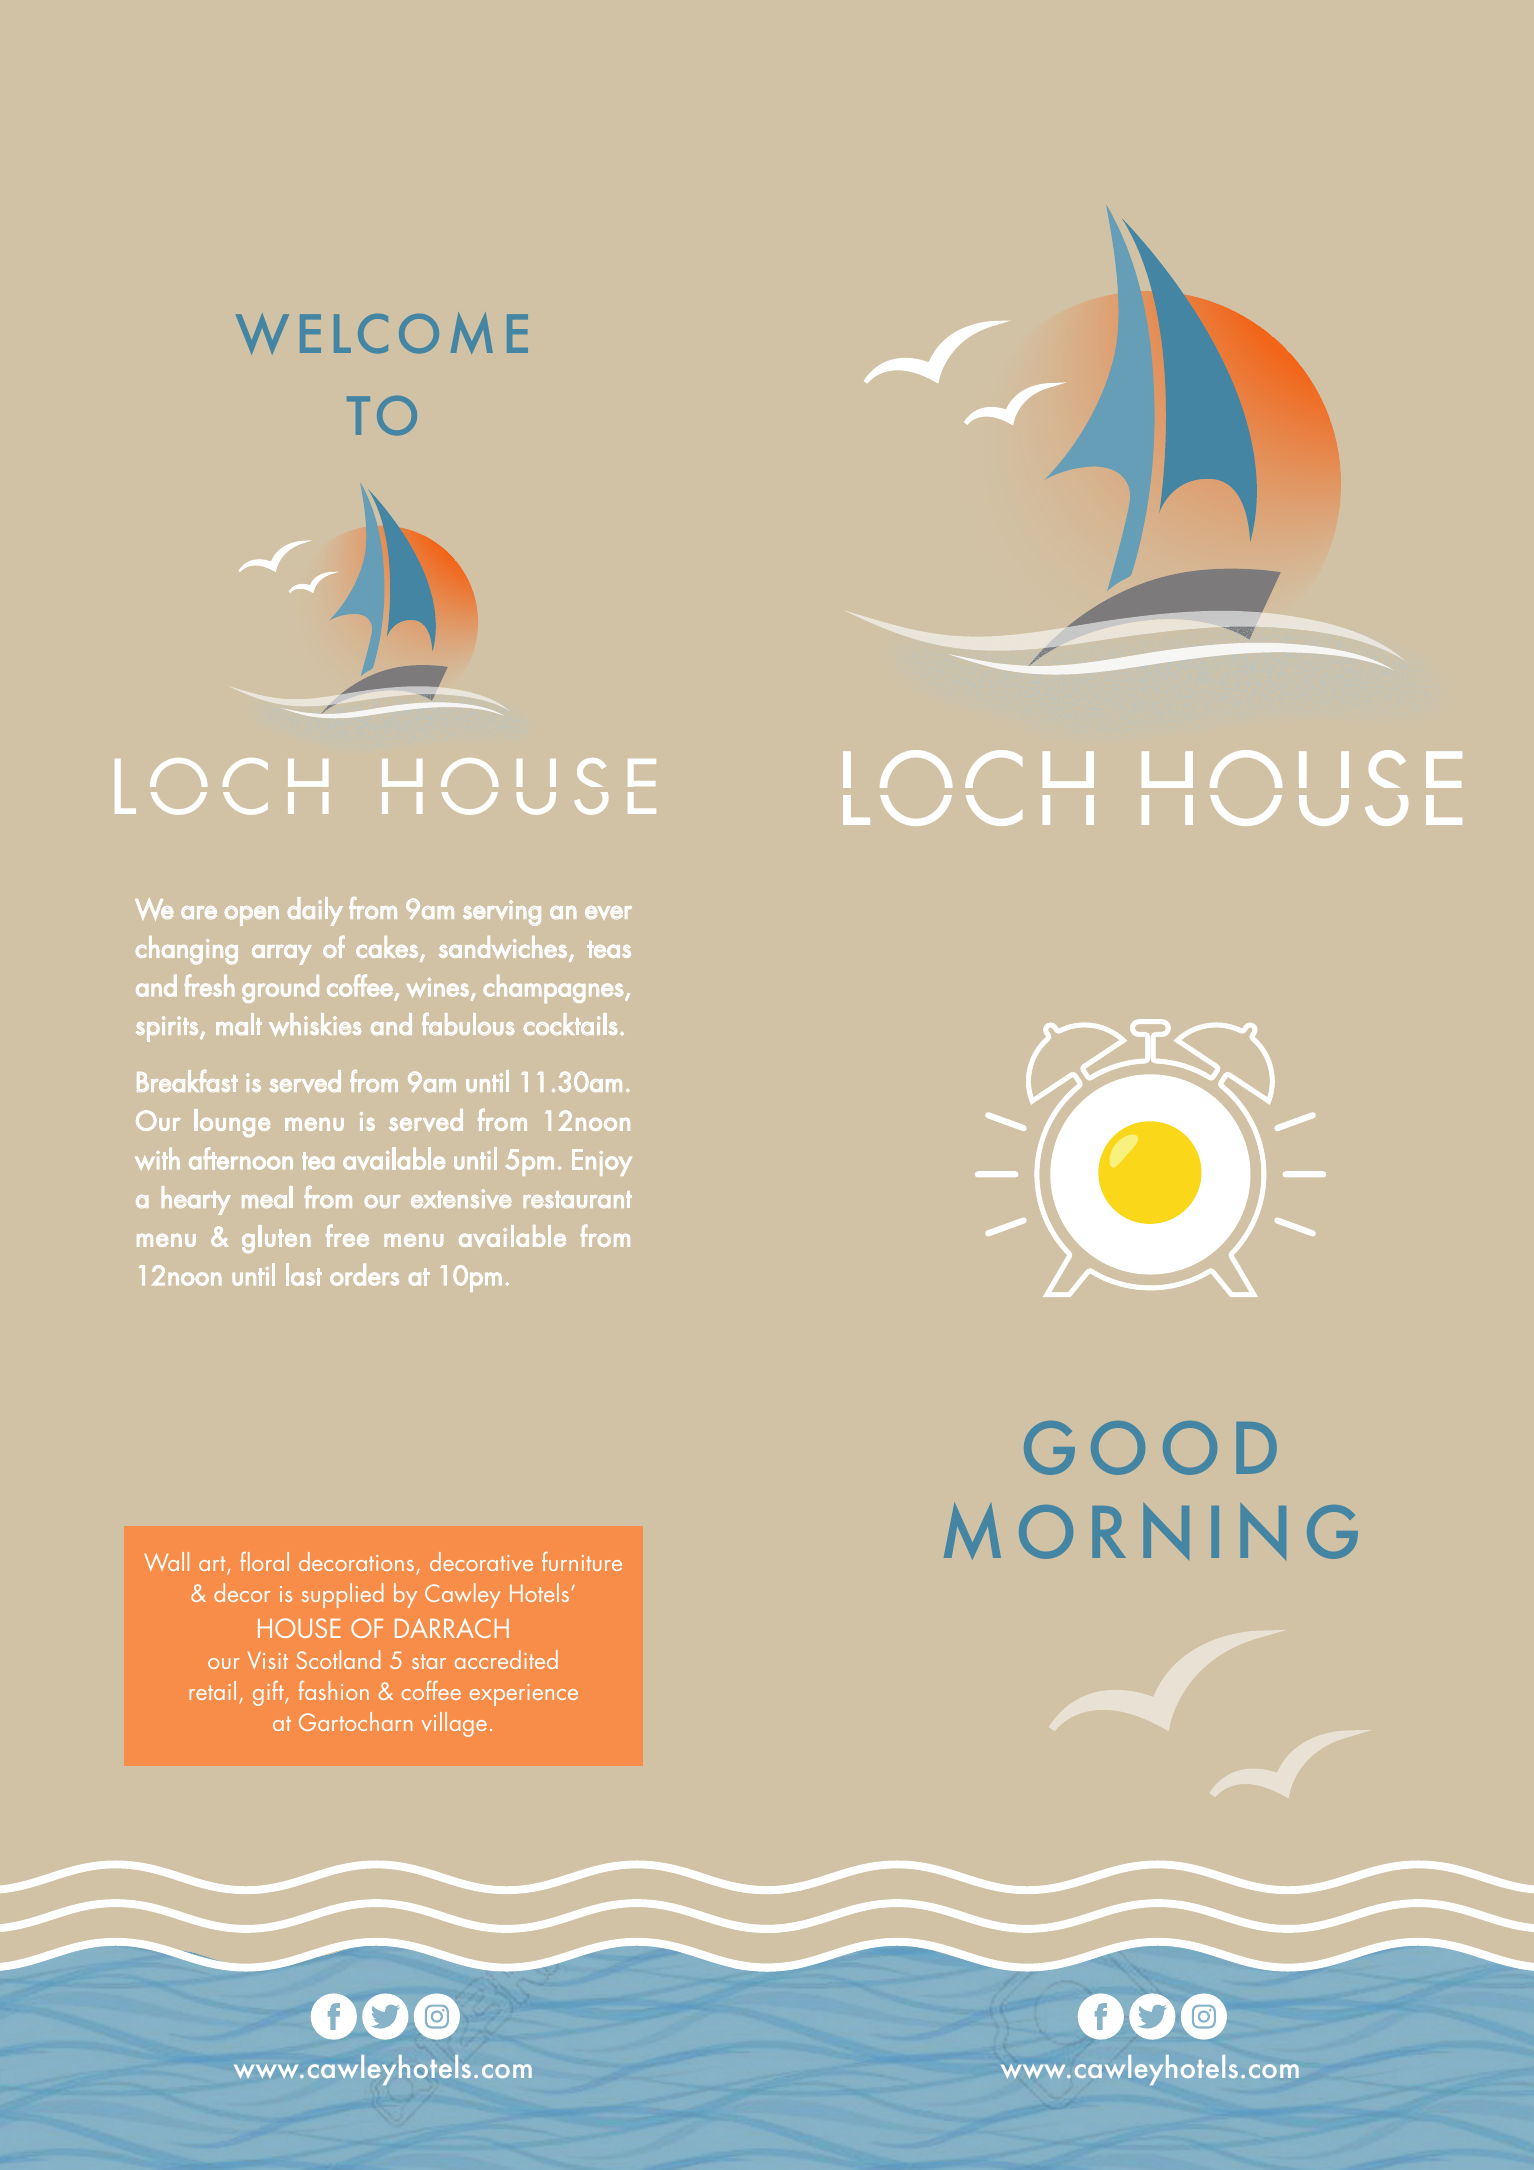 This page has height=2170, width=1534. What do you see at coordinates (269, 1693) in the page?
I see `gift` at bounding box center [269, 1693].
